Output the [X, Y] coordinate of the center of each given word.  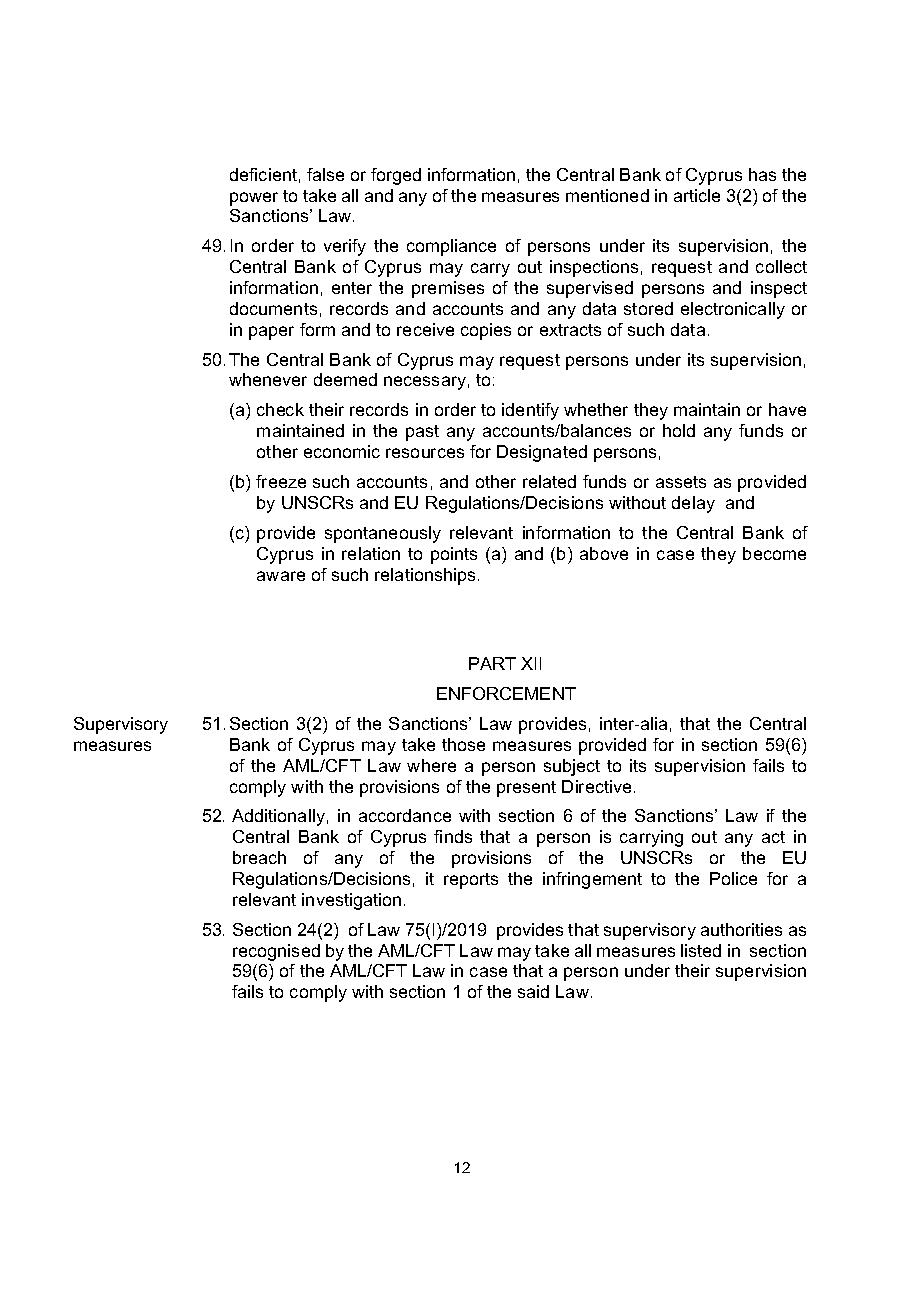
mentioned [607, 195]
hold [679, 430]
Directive [596, 786]
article [697, 195]
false [325, 174]
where [431, 765]
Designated [542, 453]
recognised [276, 952]
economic [342, 451]
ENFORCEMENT [506, 693]
